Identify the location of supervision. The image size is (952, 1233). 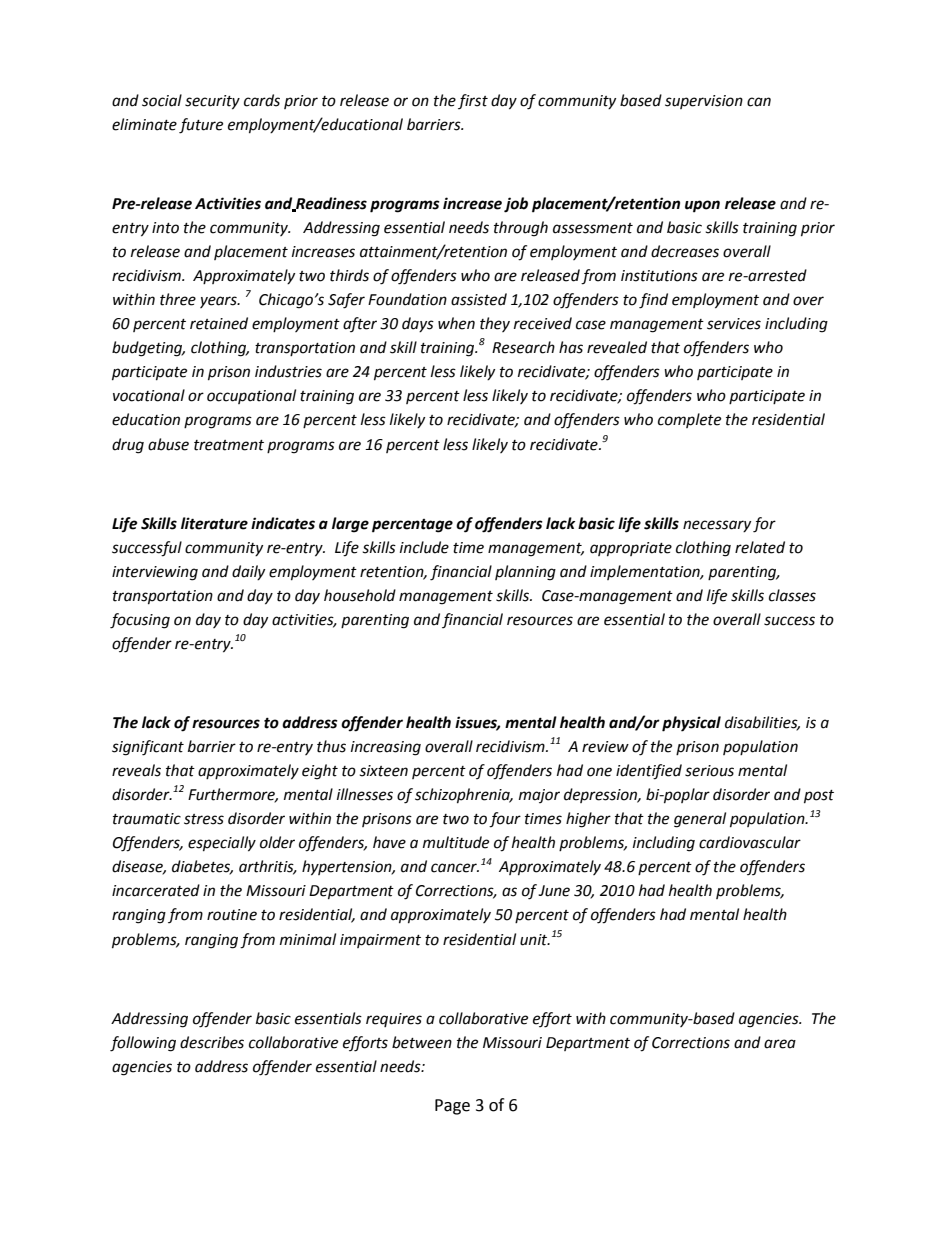
(704, 102).
